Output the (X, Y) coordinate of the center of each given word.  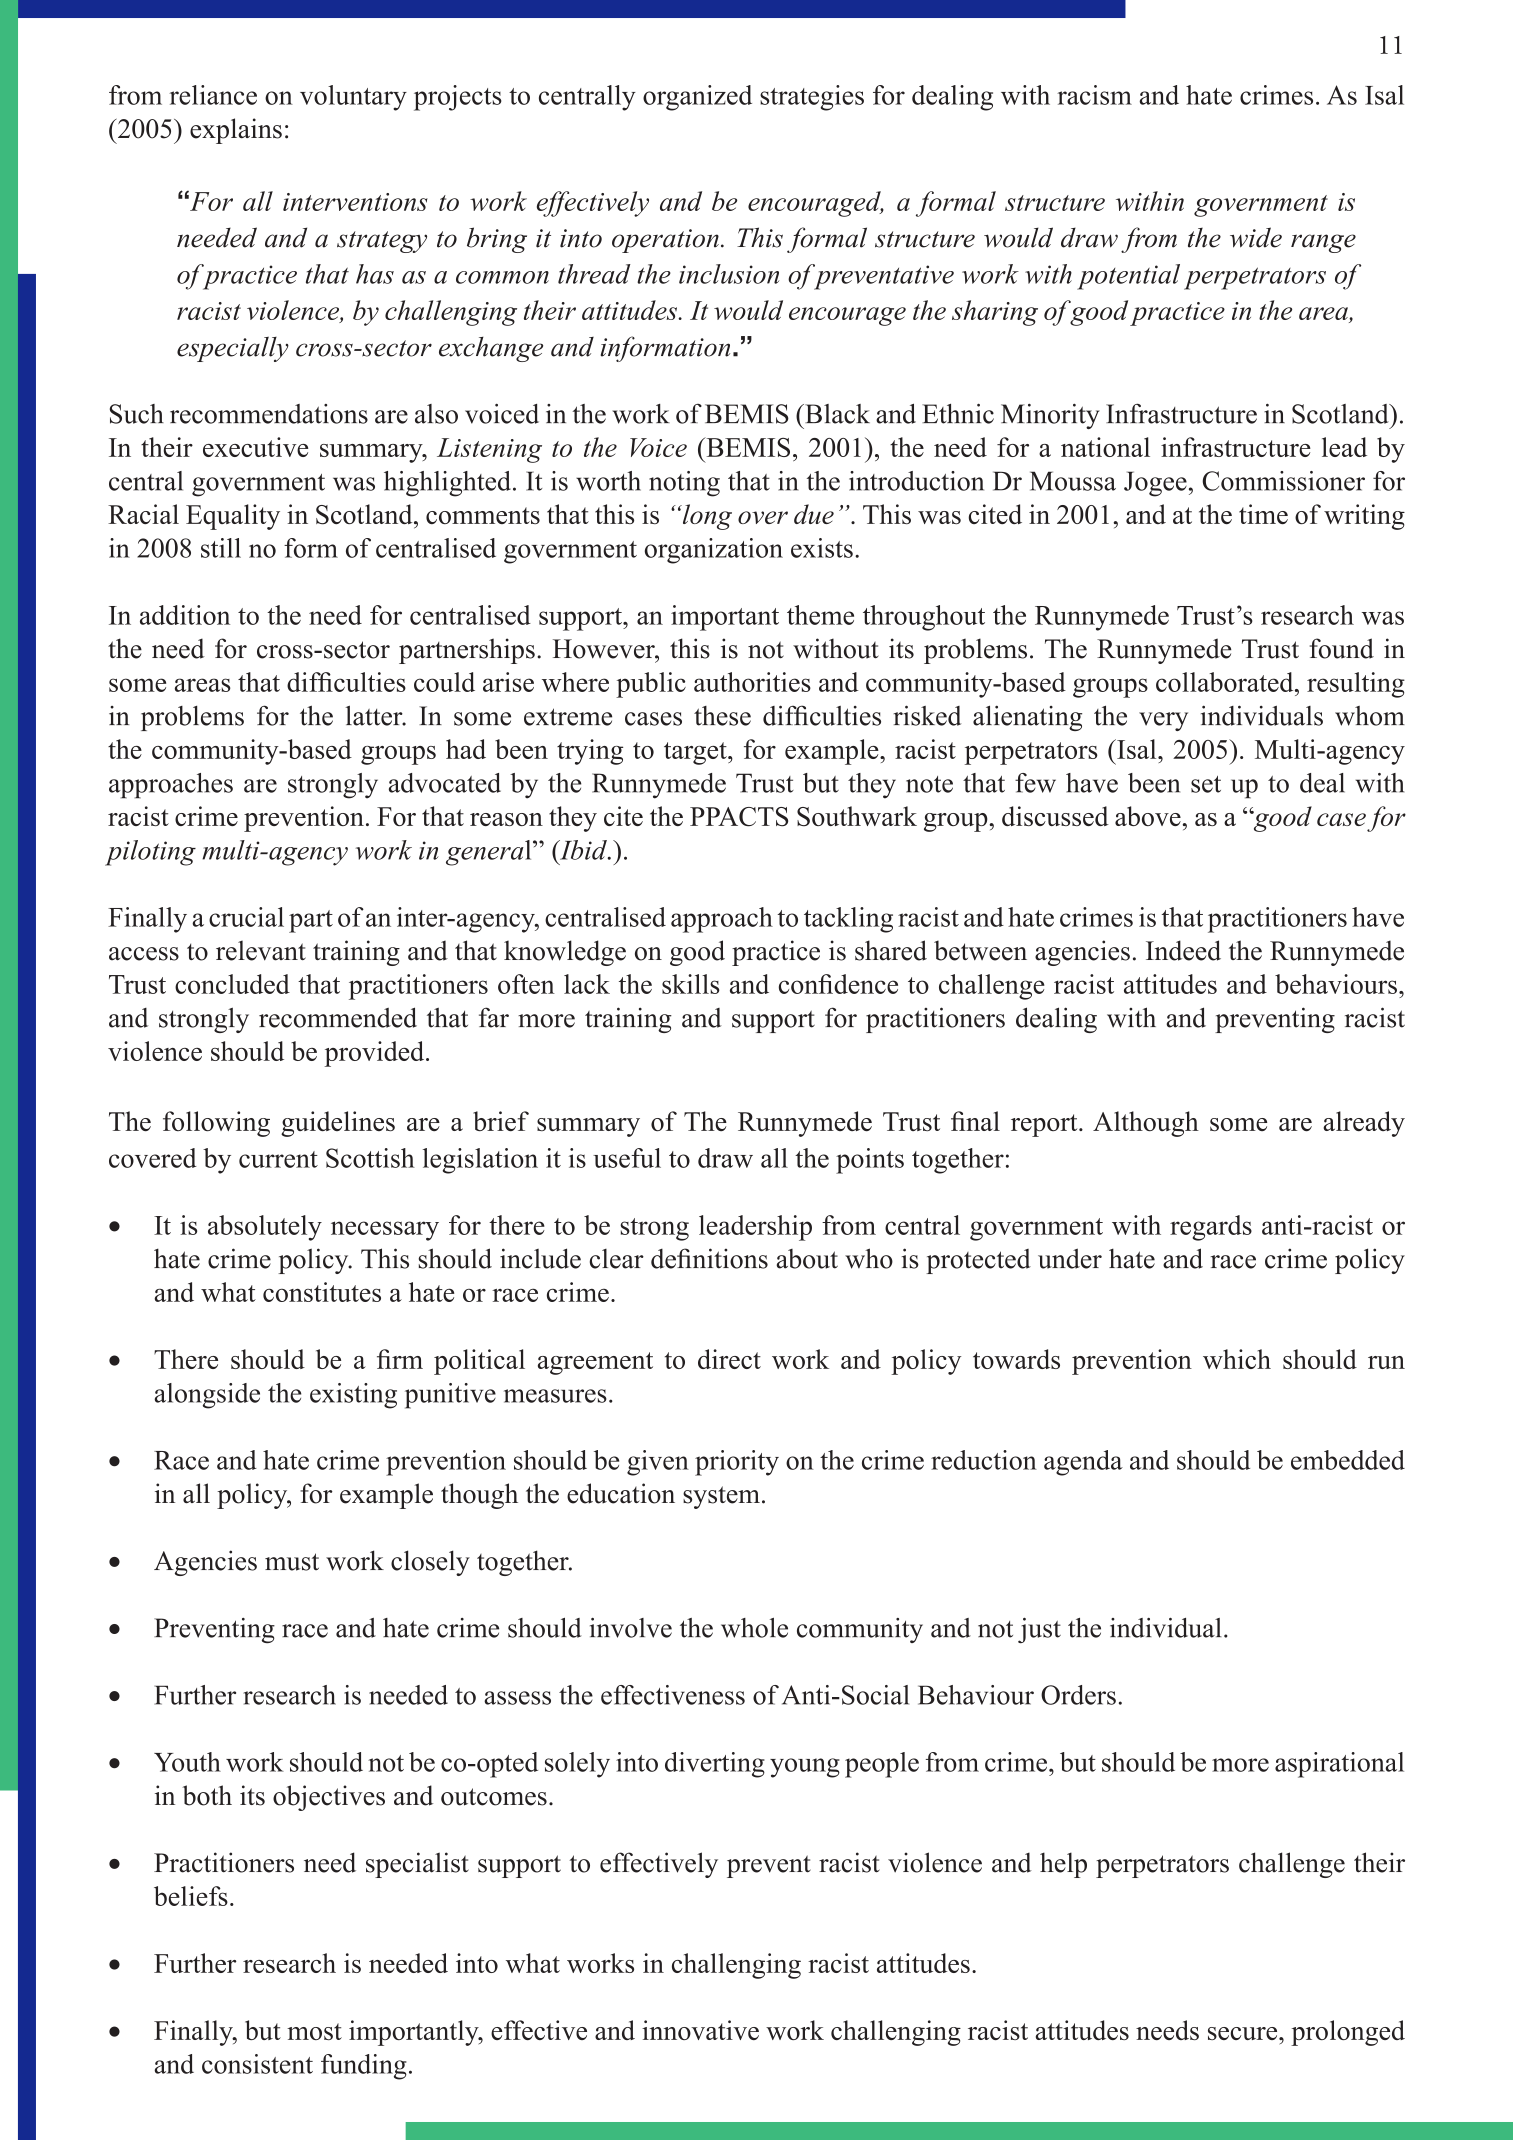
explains (236, 131)
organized (697, 98)
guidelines (338, 1124)
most (314, 2031)
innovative (700, 2030)
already (1364, 1124)
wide (1256, 237)
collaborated (1226, 682)
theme (820, 615)
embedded (1348, 1460)
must (292, 1562)
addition (185, 615)
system (721, 1497)
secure (1244, 2033)
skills (691, 984)
